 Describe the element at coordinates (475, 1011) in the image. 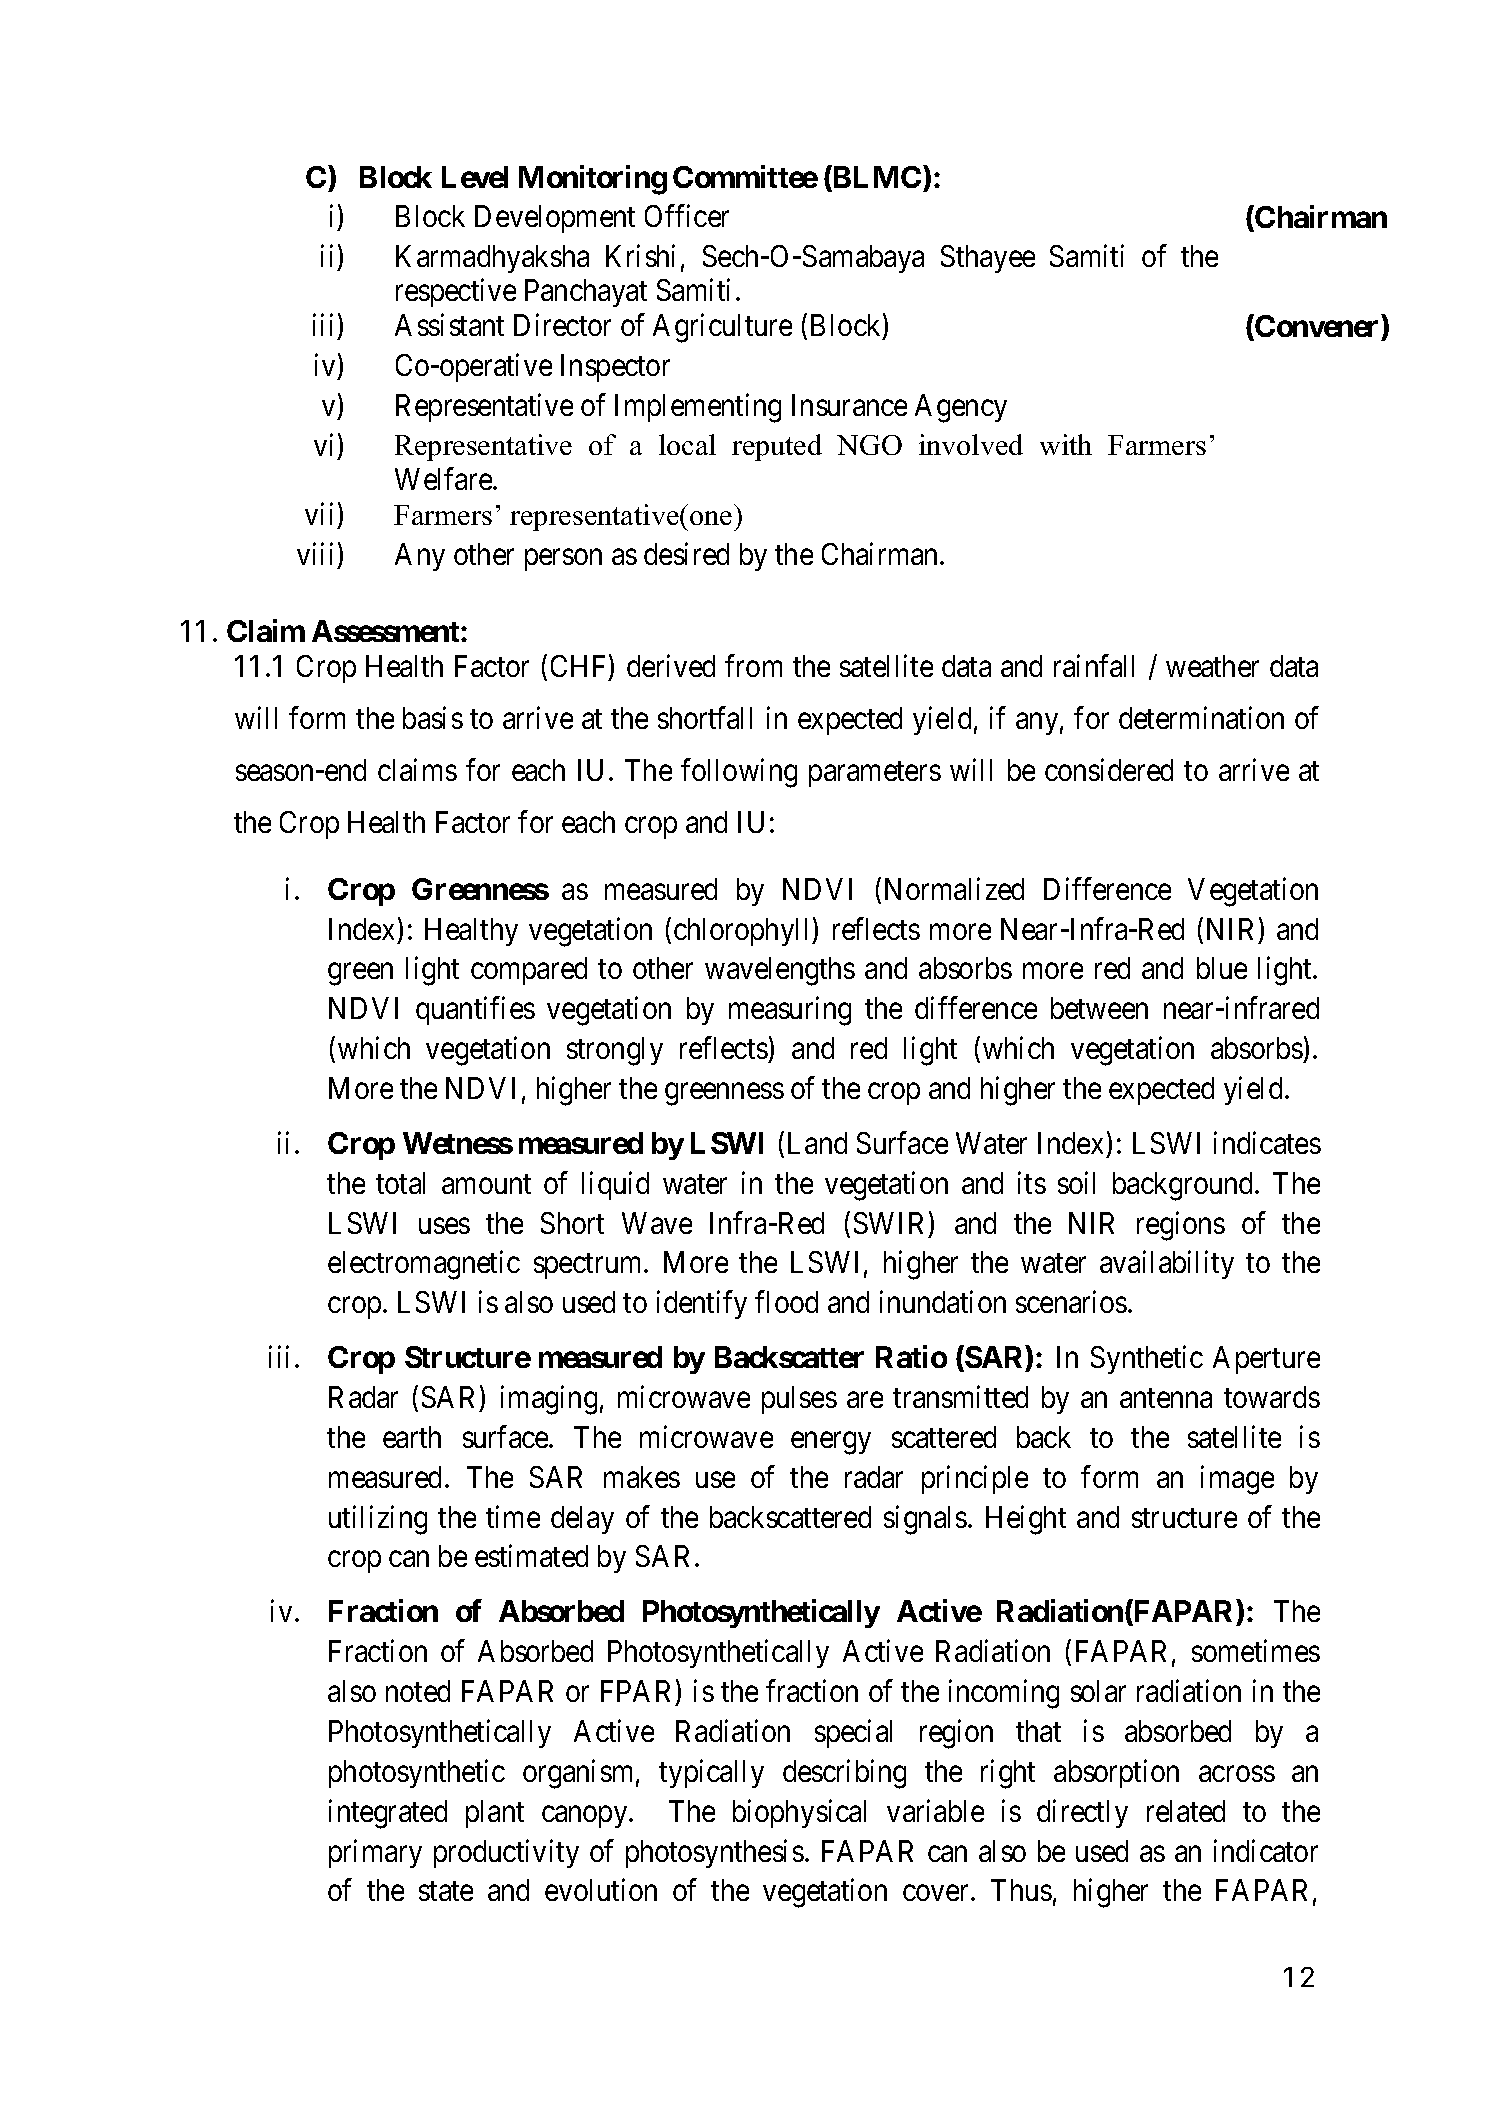

I see `quantifies` at that location.
